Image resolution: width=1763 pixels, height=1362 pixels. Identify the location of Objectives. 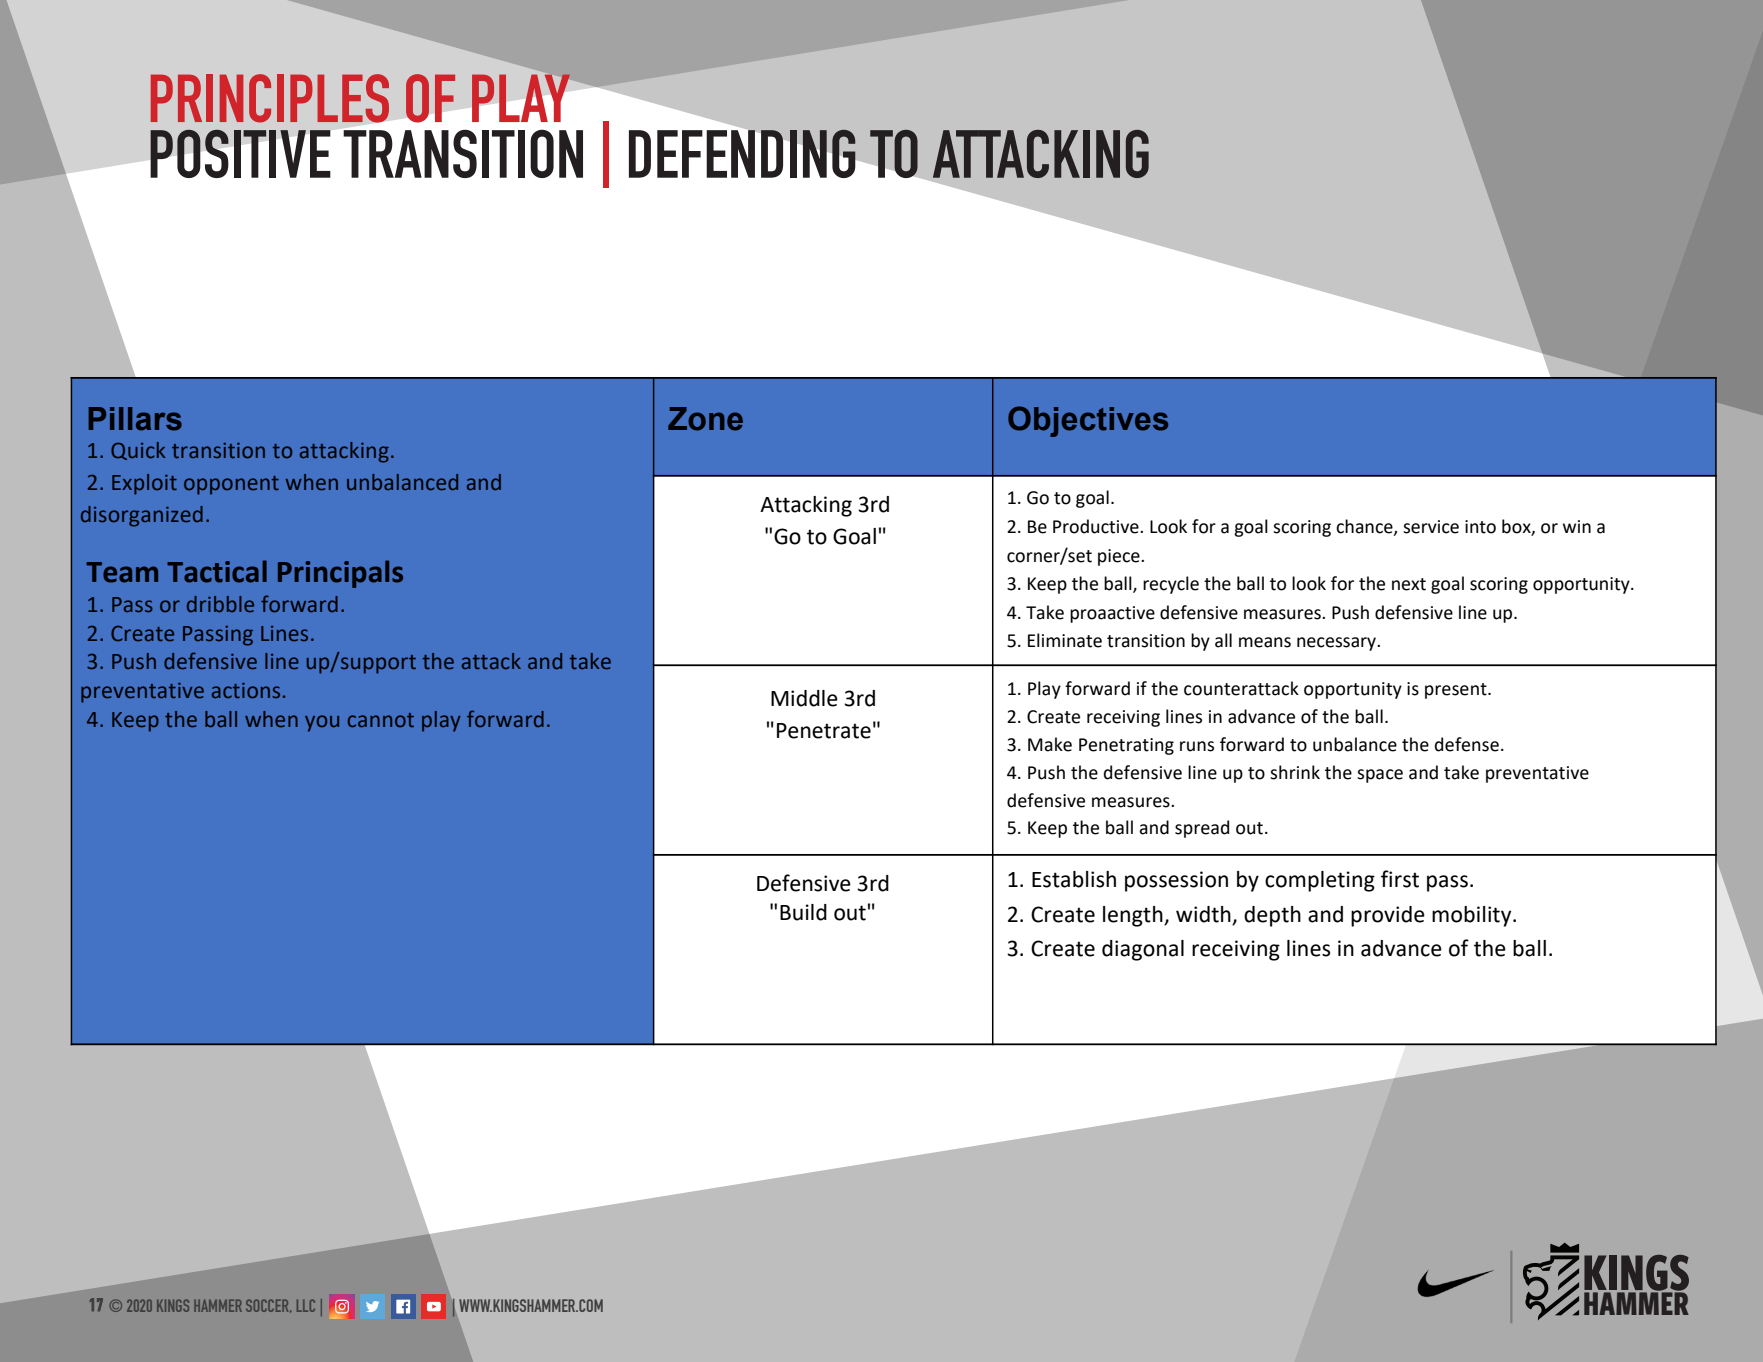
(1088, 421).
